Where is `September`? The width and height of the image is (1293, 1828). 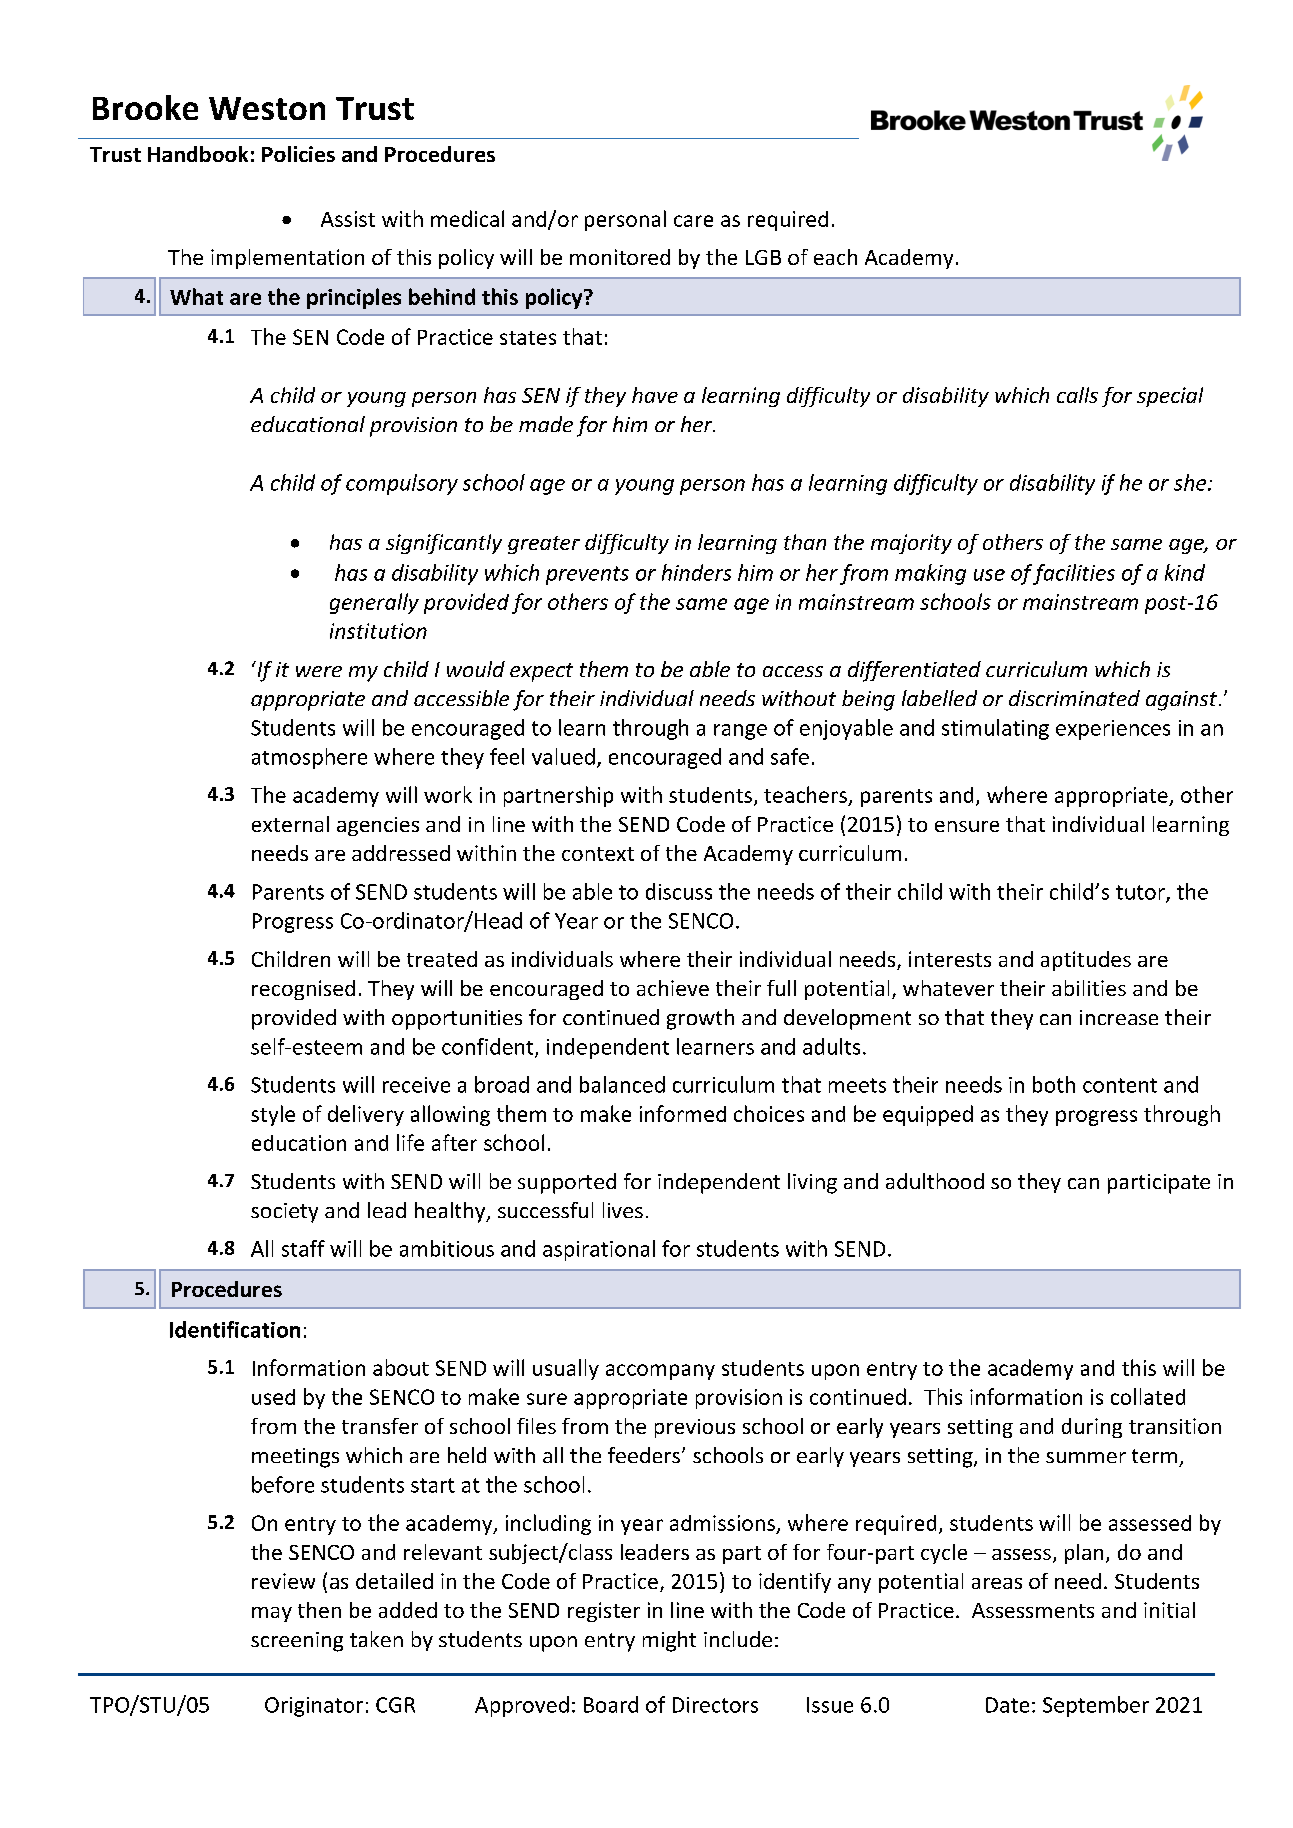 September is located at coordinates (1096, 1706).
